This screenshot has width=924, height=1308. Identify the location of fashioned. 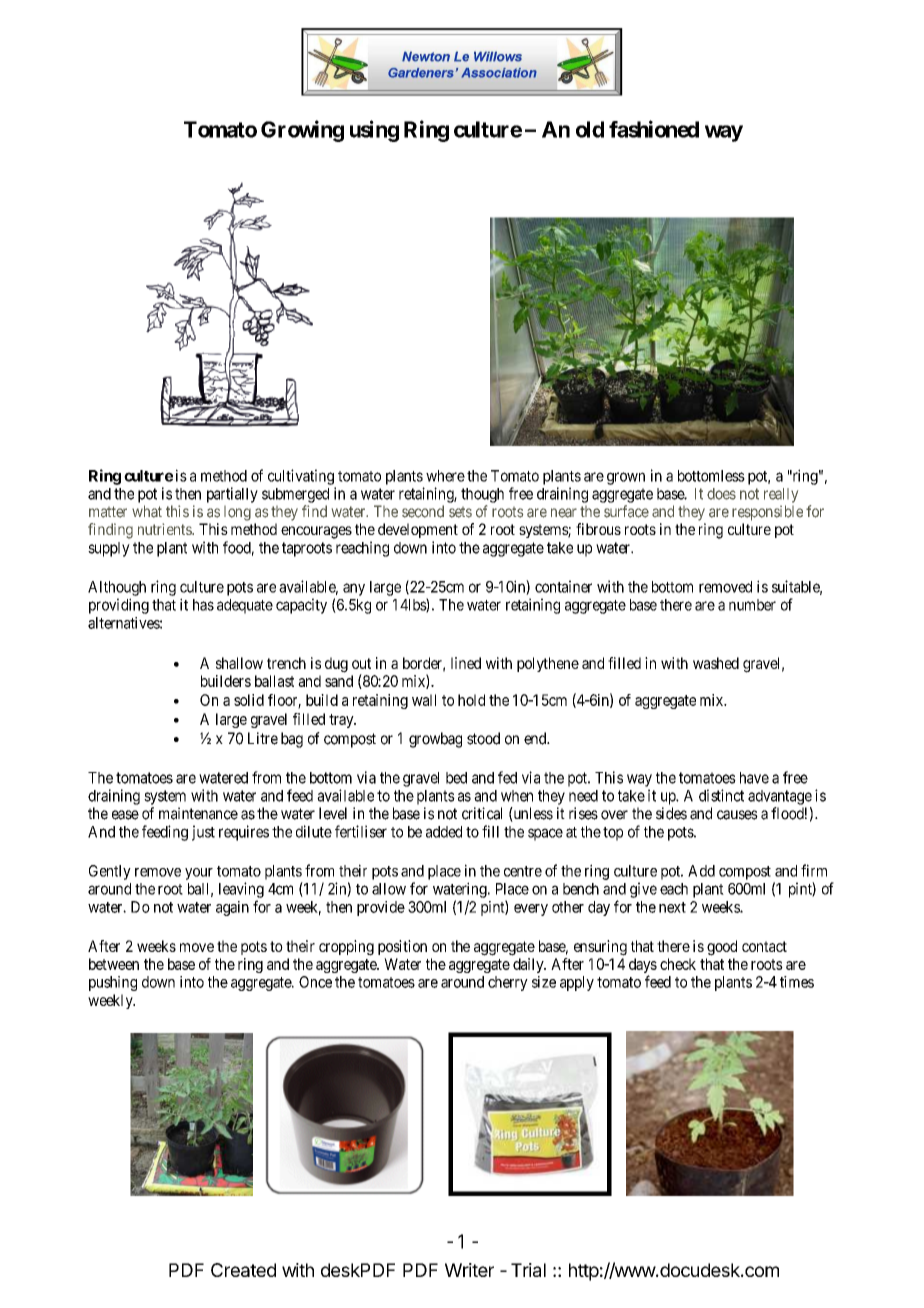
(654, 129).
